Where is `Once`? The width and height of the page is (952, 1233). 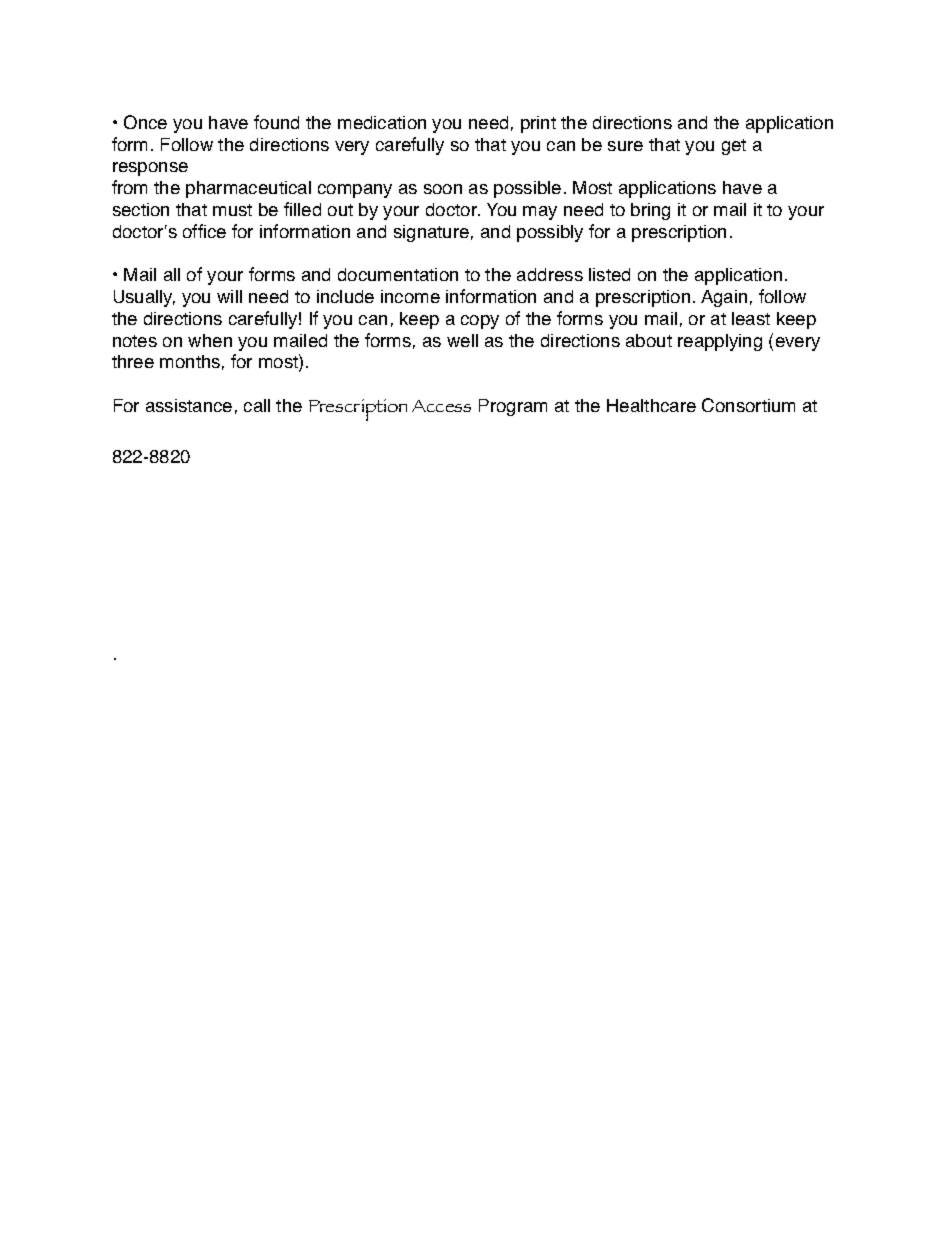 Once is located at coordinates (145, 122).
